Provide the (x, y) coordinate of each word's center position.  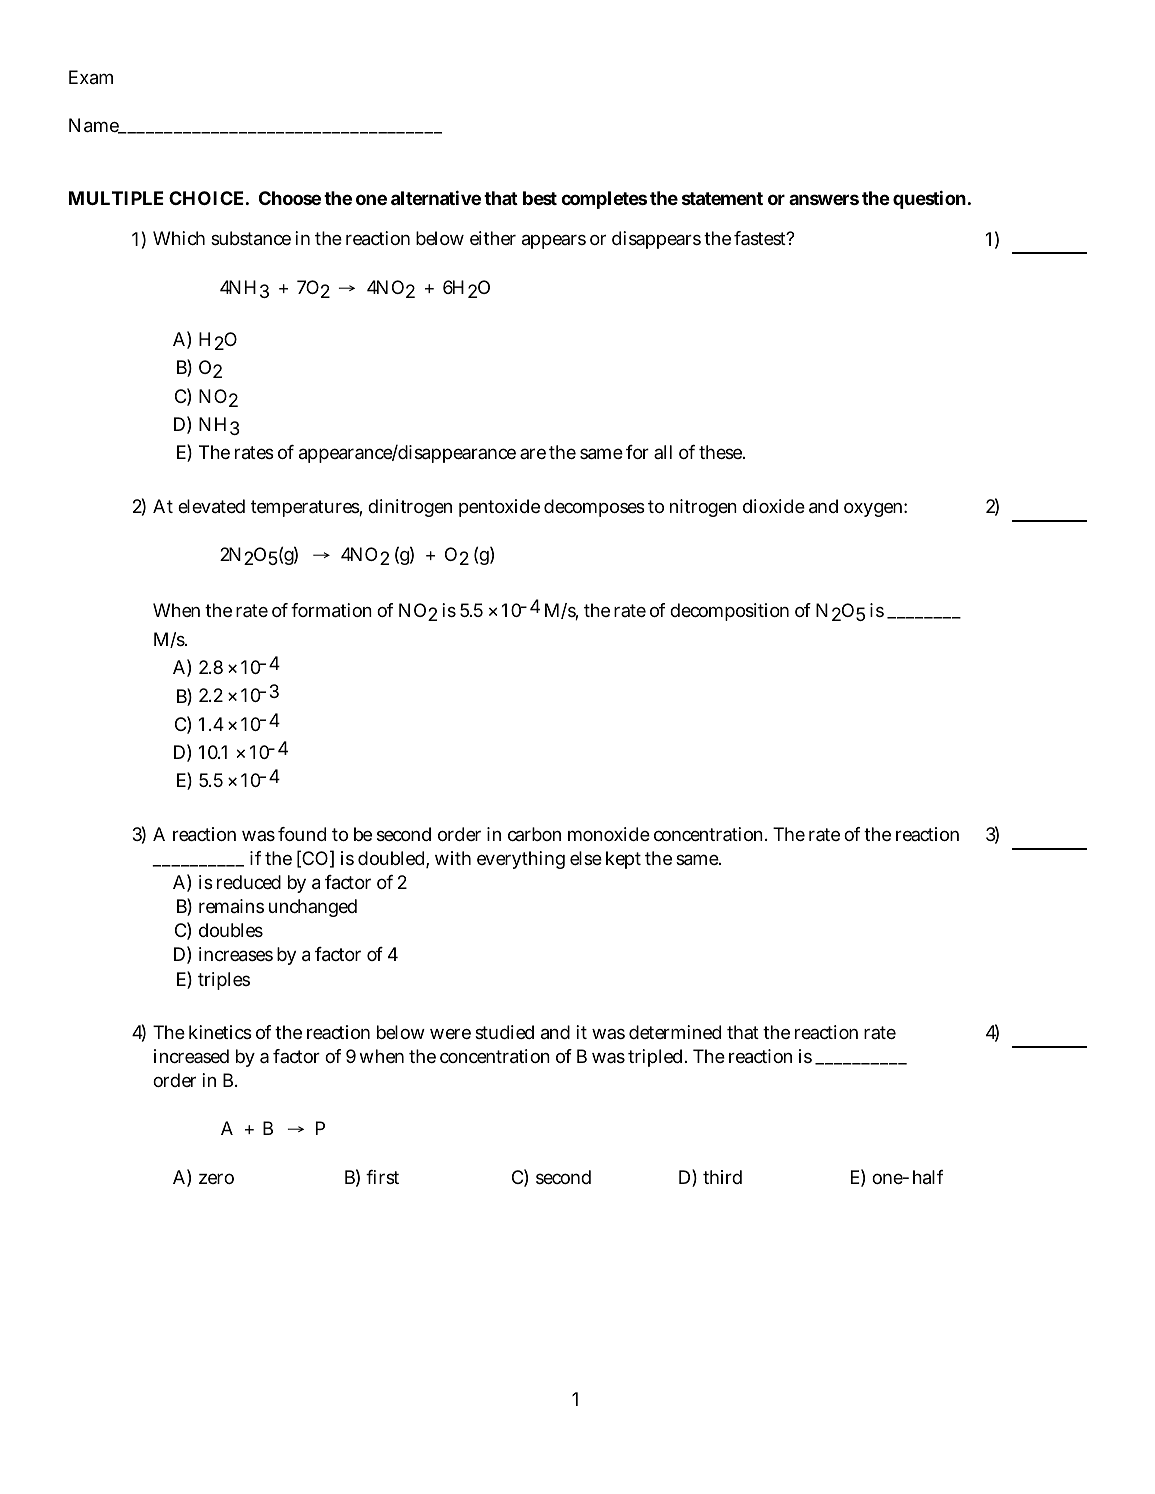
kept (623, 860)
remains (231, 906)
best (540, 198)
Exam (91, 77)
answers (824, 199)
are (533, 453)
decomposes (594, 508)
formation (331, 610)
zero (216, 1178)
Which (179, 238)
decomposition (729, 612)
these (721, 452)
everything (521, 860)
